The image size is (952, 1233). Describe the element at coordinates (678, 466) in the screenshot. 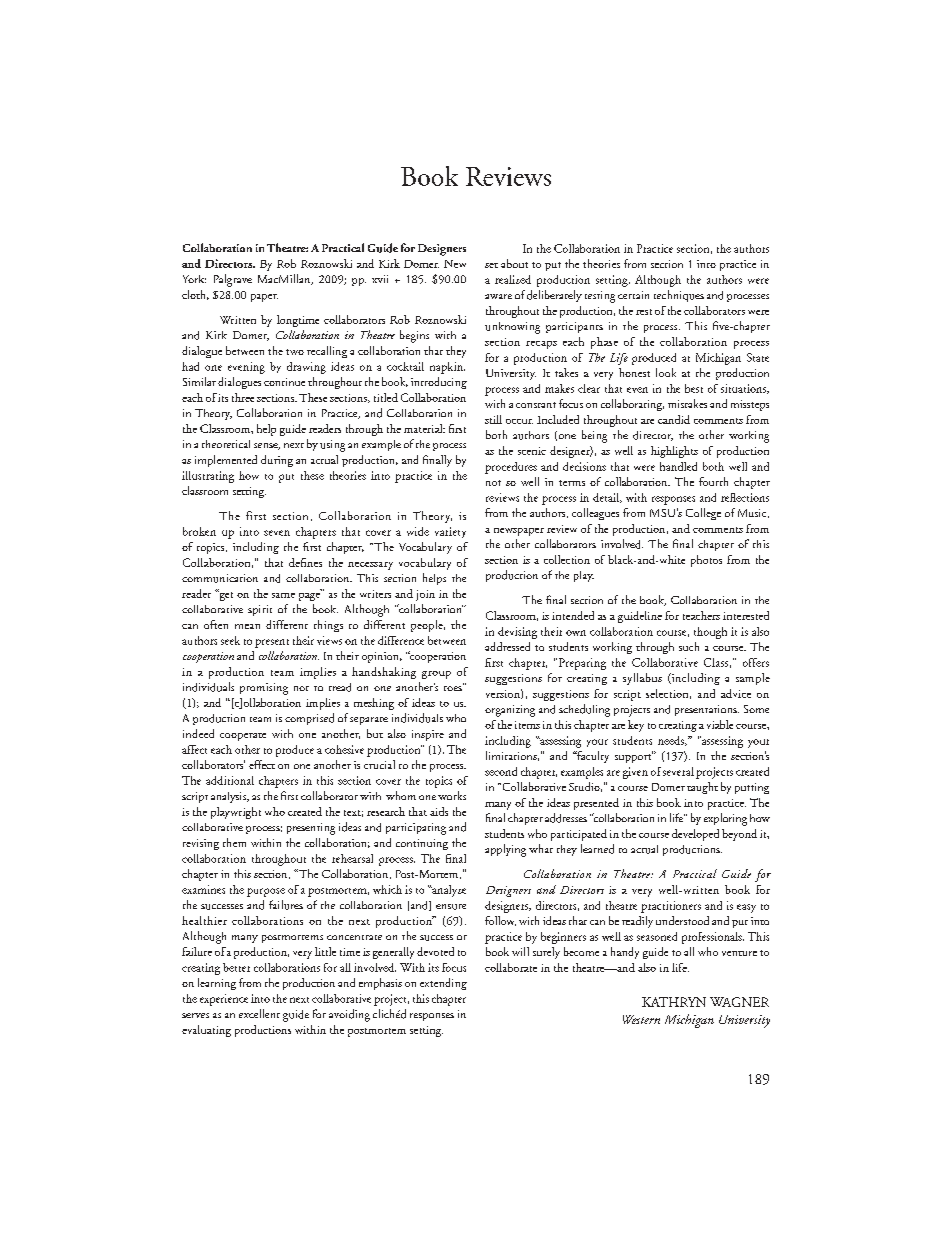

I see `handled` at that location.
